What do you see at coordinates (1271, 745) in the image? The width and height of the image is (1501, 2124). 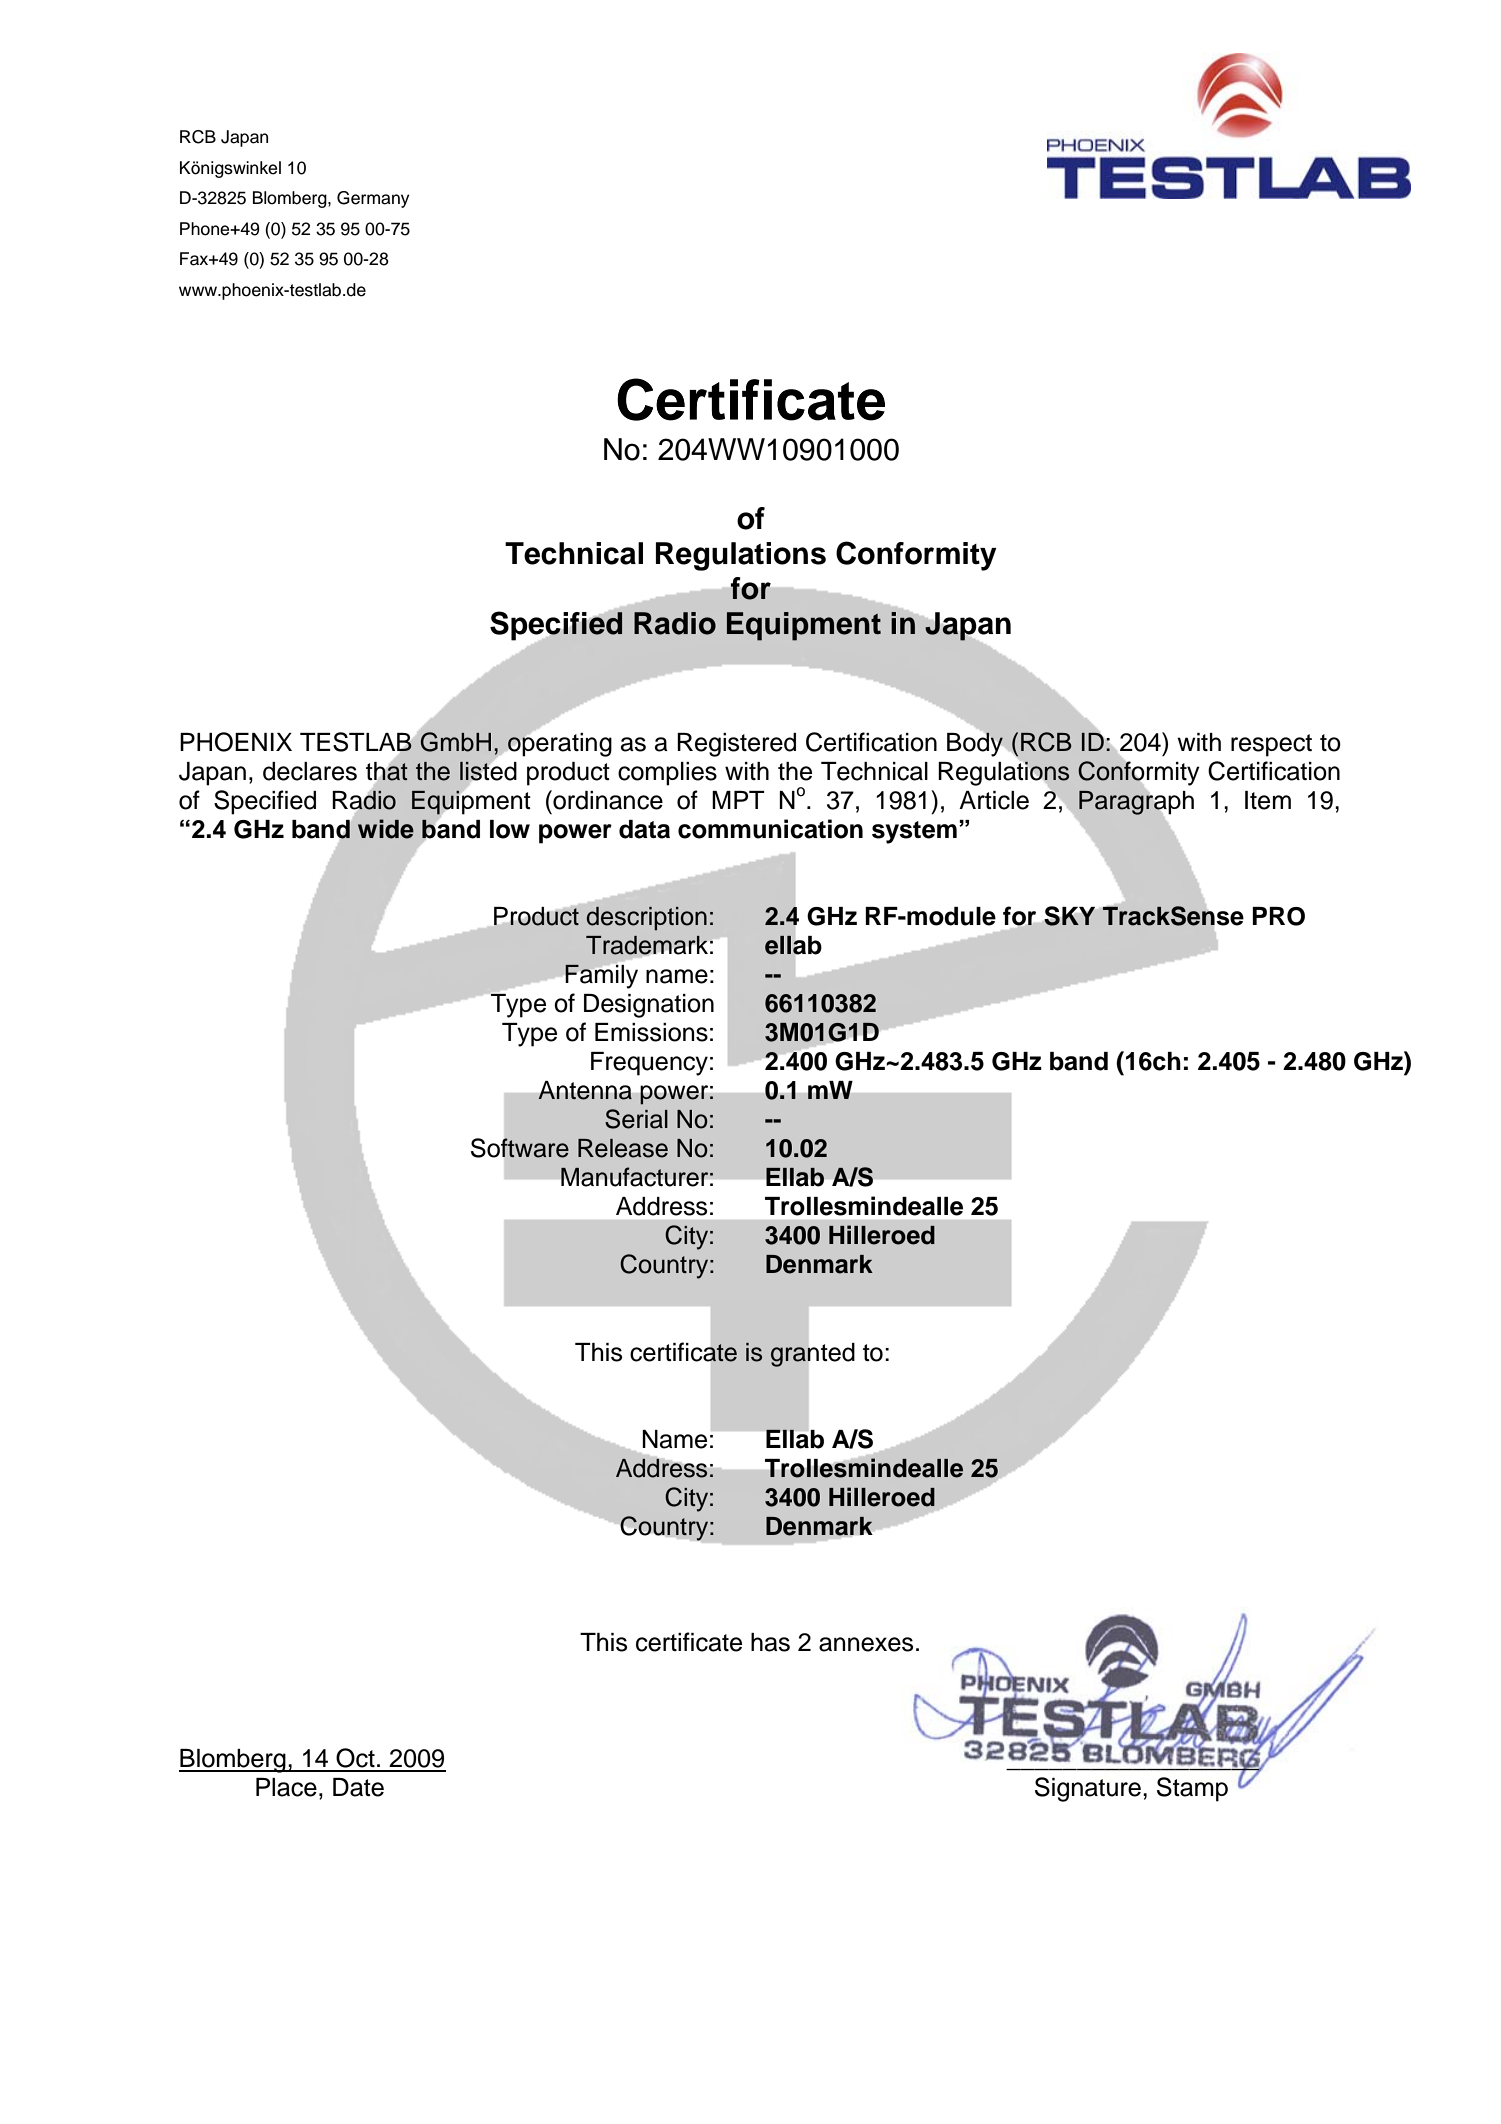 I see `respect` at bounding box center [1271, 745].
